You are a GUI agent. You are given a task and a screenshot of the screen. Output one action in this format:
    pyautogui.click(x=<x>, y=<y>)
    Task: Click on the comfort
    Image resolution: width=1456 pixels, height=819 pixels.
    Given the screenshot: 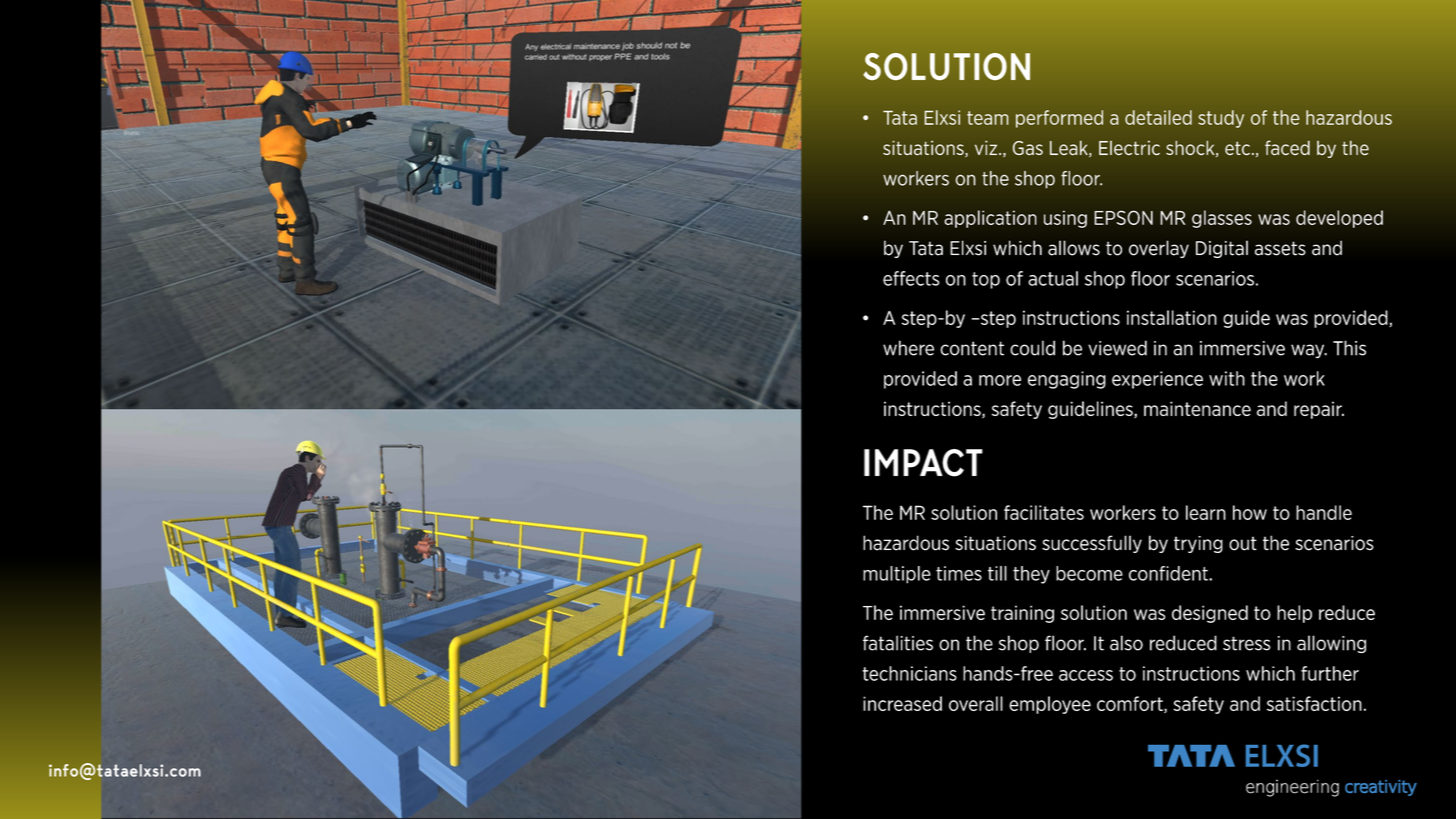 What is the action you would take?
    pyautogui.click(x=1131, y=704)
